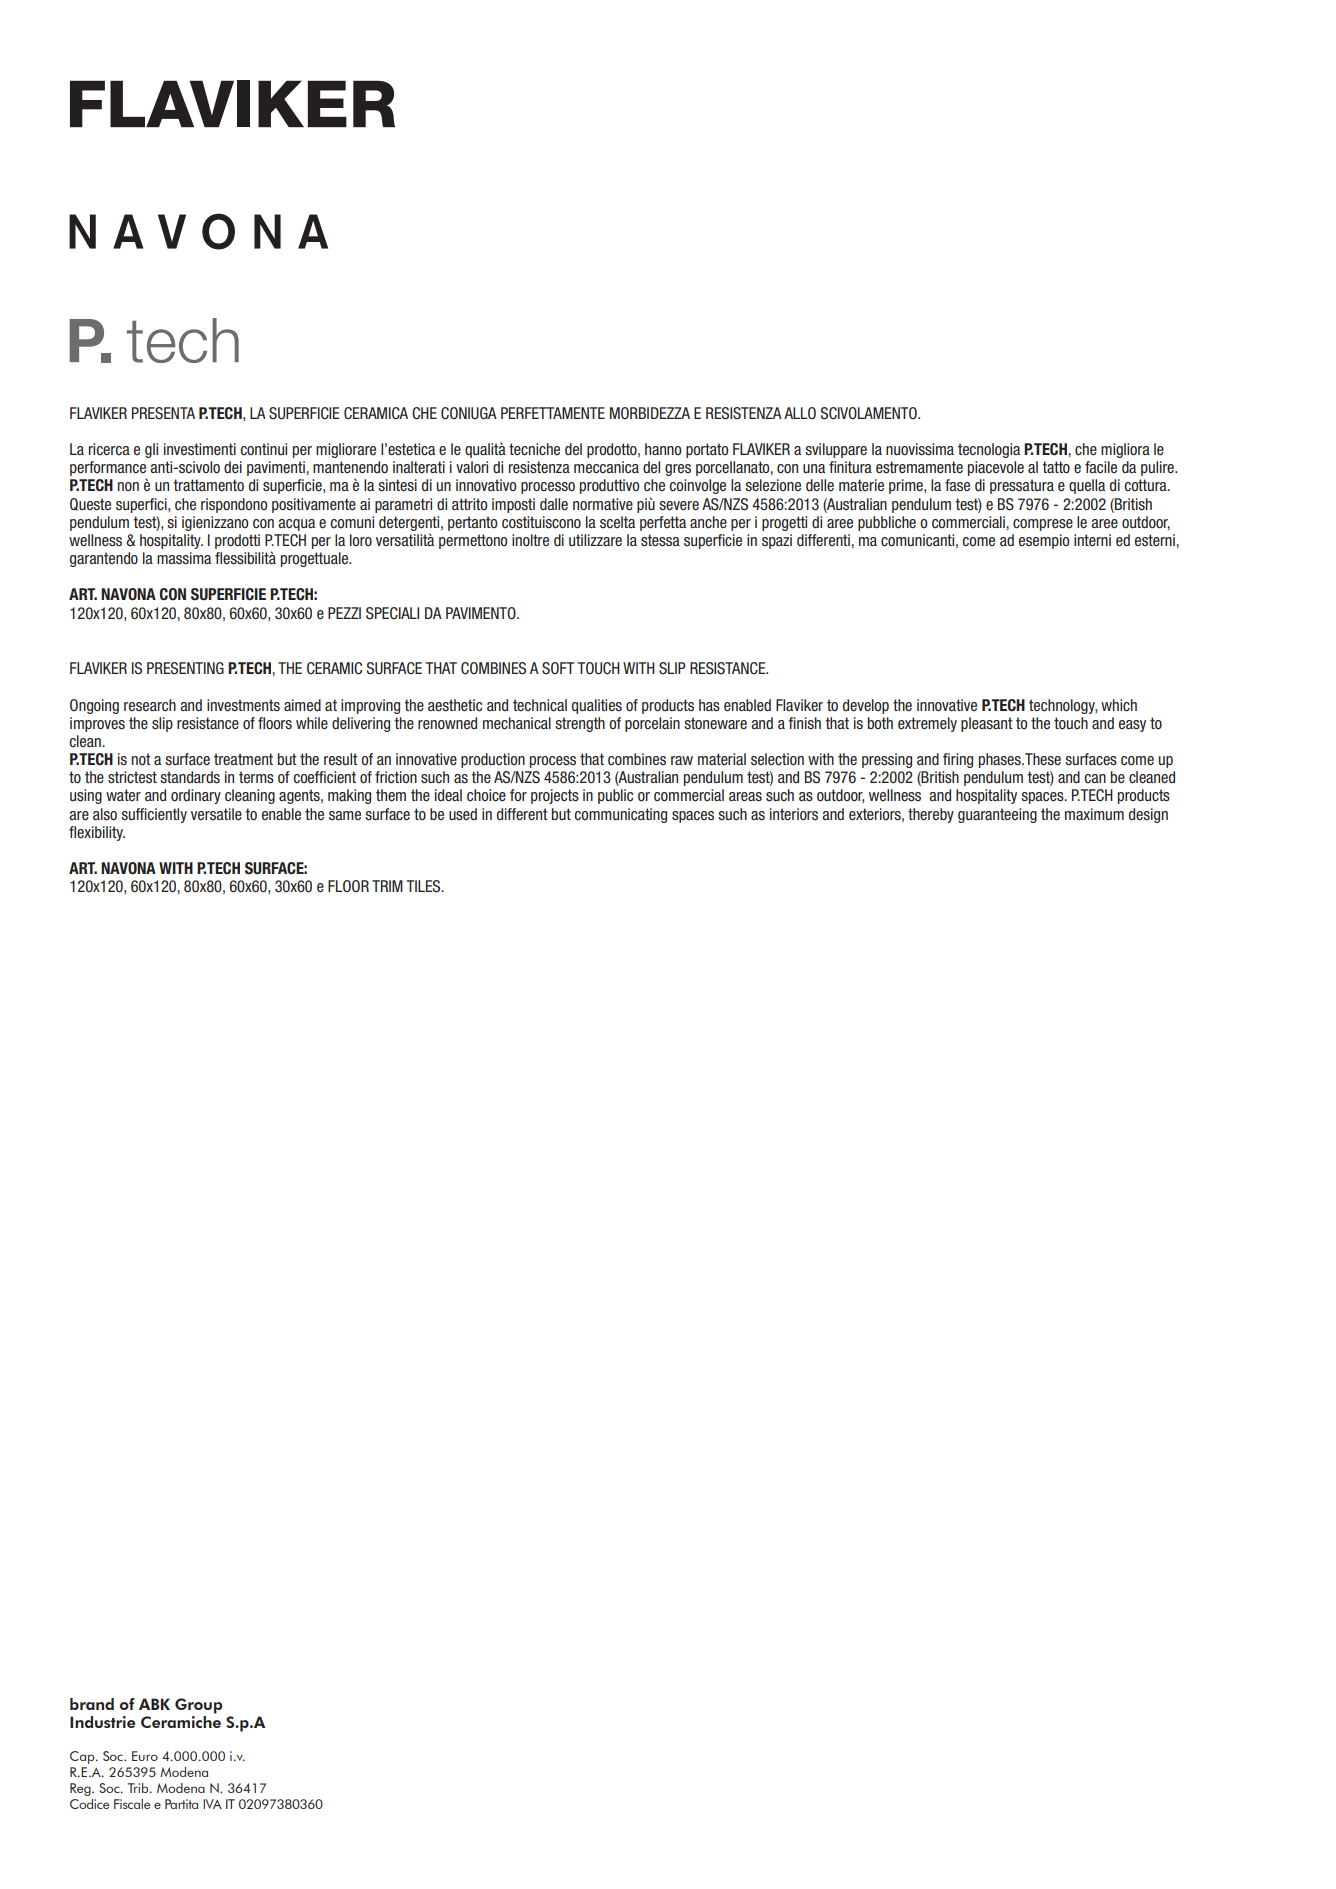 The height and width of the screenshot is (1889, 1336). Describe the element at coordinates (663, 449) in the screenshot. I see `hanno` at that location.
